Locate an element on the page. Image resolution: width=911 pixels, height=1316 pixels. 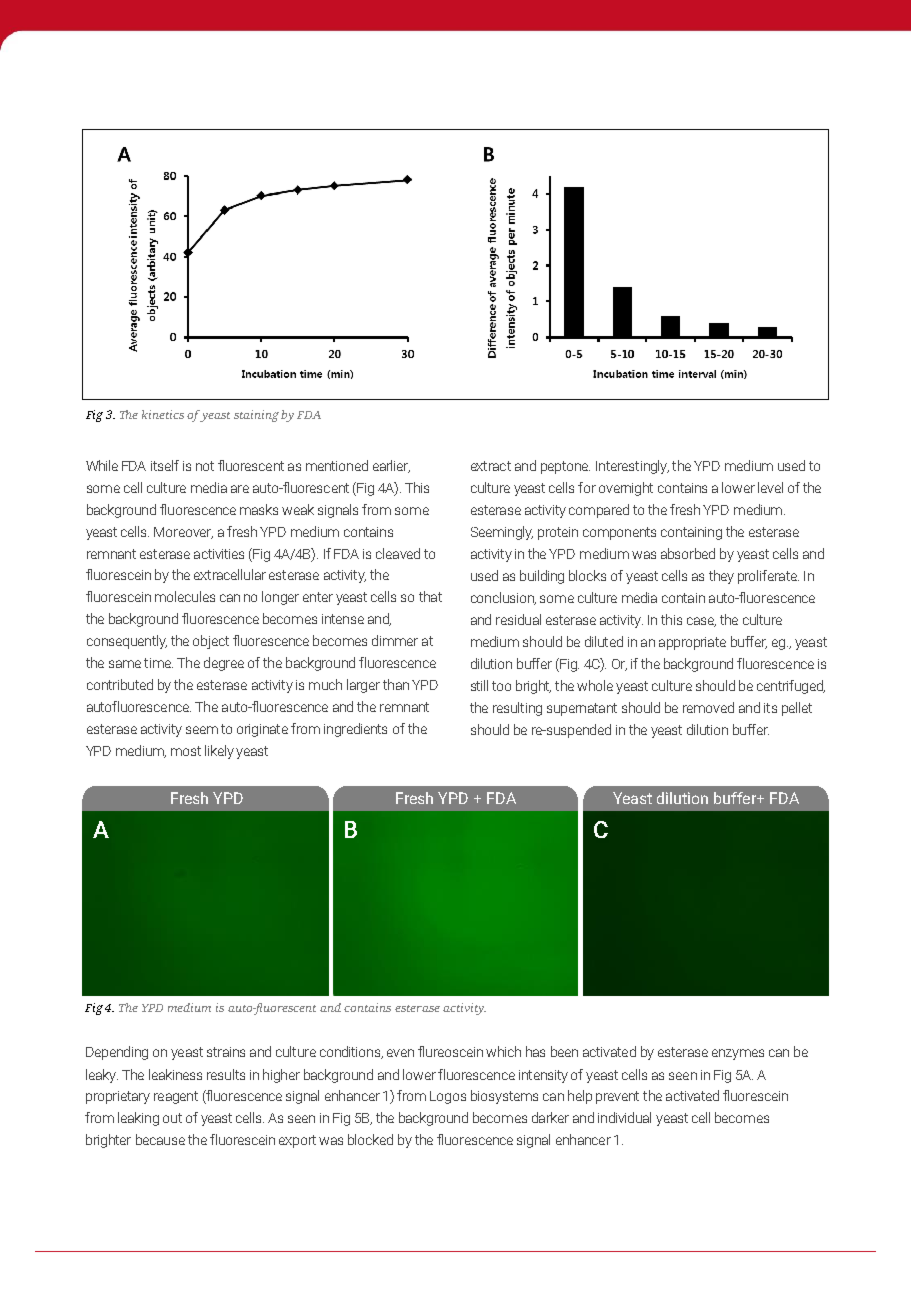
Interestingly is located at coordinates (632, 467).
